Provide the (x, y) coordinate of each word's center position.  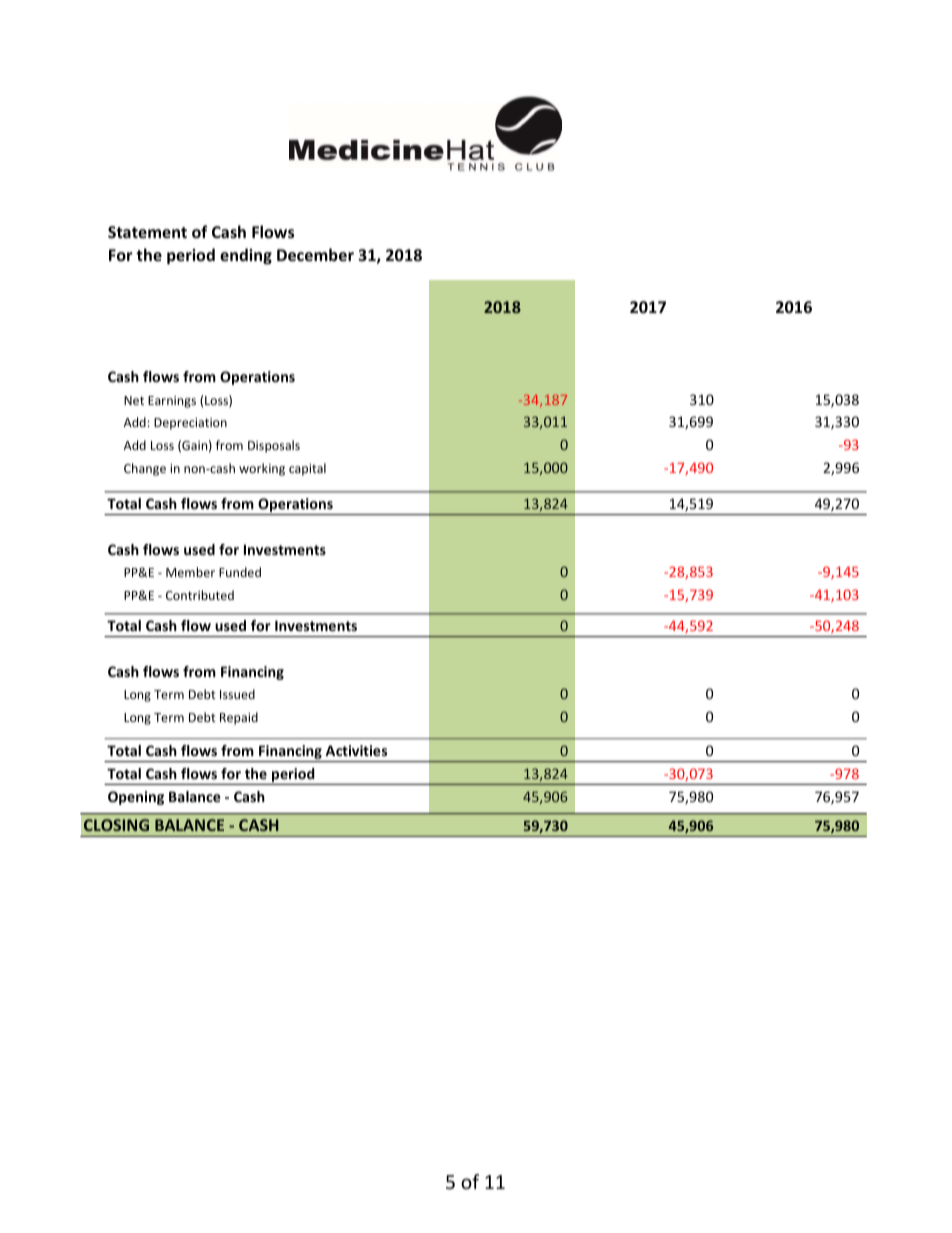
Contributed (200, 595)
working (262, 469)
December (315, 254)
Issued (237, 694)
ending (246, 256)
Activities (356, 750)
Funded (240, 572)
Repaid (239, 718)
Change (145, 469)
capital (307, 469)
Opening (136, 798)
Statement (147, 232)
